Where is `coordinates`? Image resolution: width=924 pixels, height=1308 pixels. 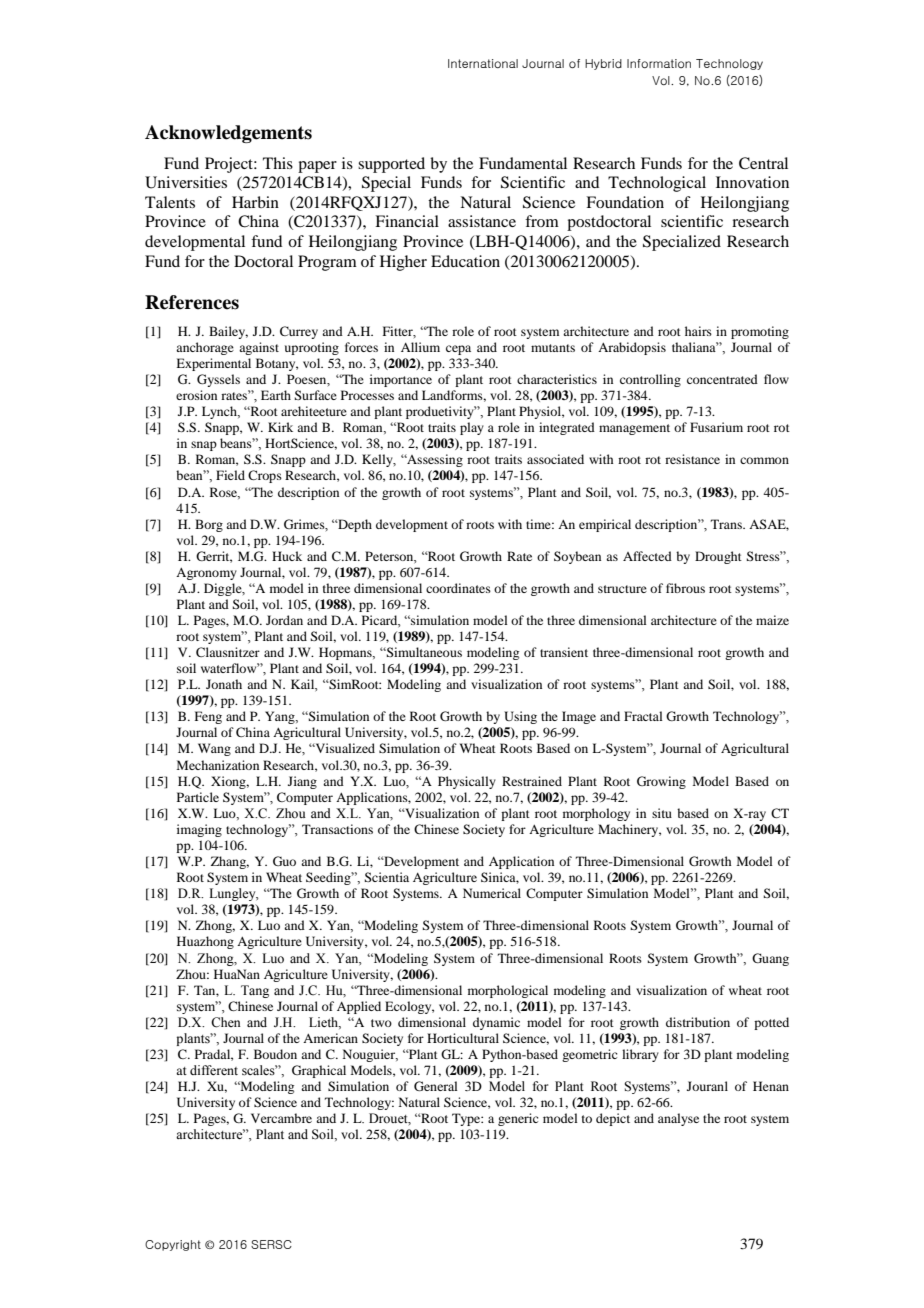
coordinates is located at coordinates (458, 588).
